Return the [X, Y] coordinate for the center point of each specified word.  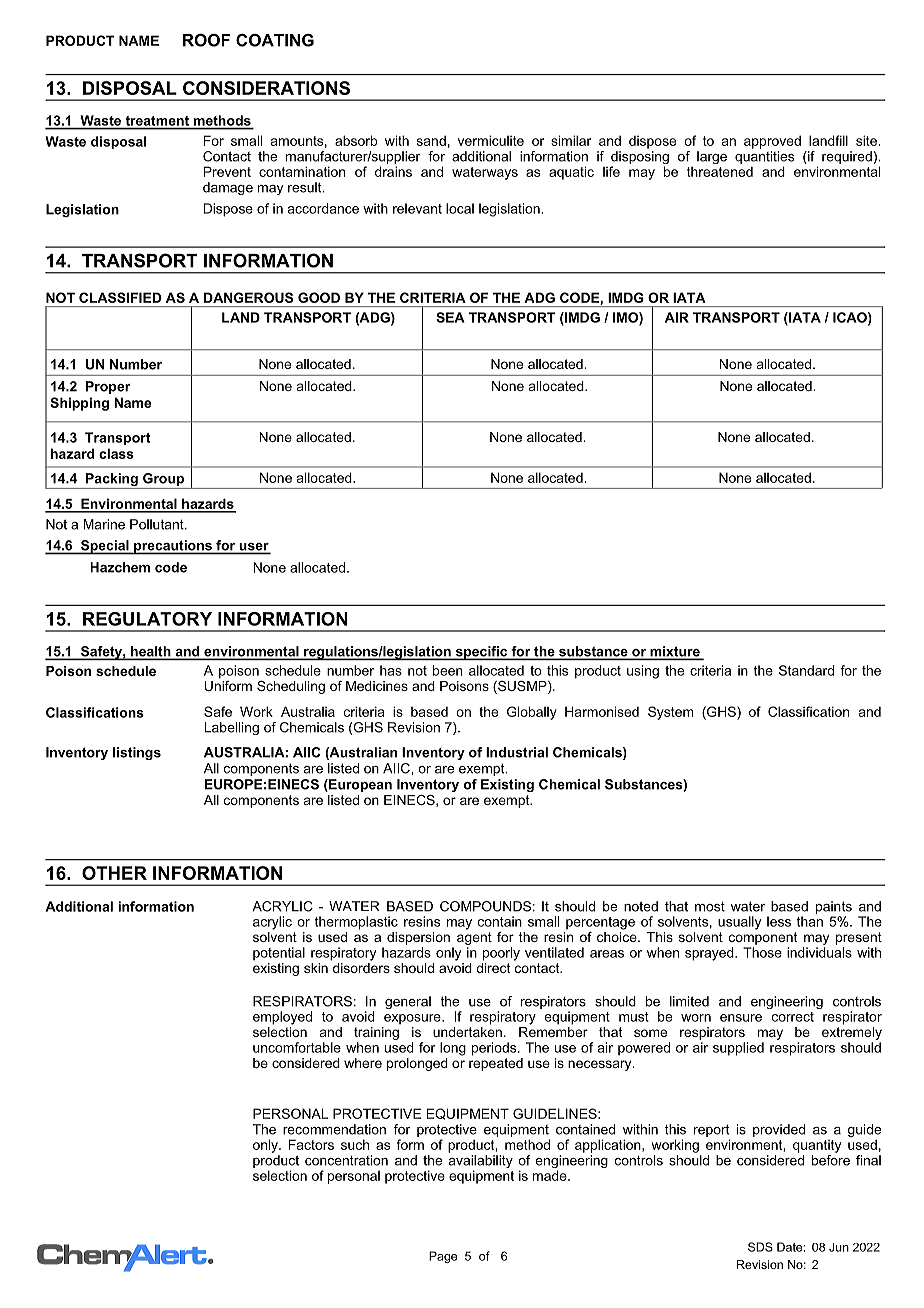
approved [772, 142]
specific [481, 653]
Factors [311, 1144]
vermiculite [491, 140]
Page [443, 1257]
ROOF [206, 40]
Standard [806, 670]
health [151, 652]
